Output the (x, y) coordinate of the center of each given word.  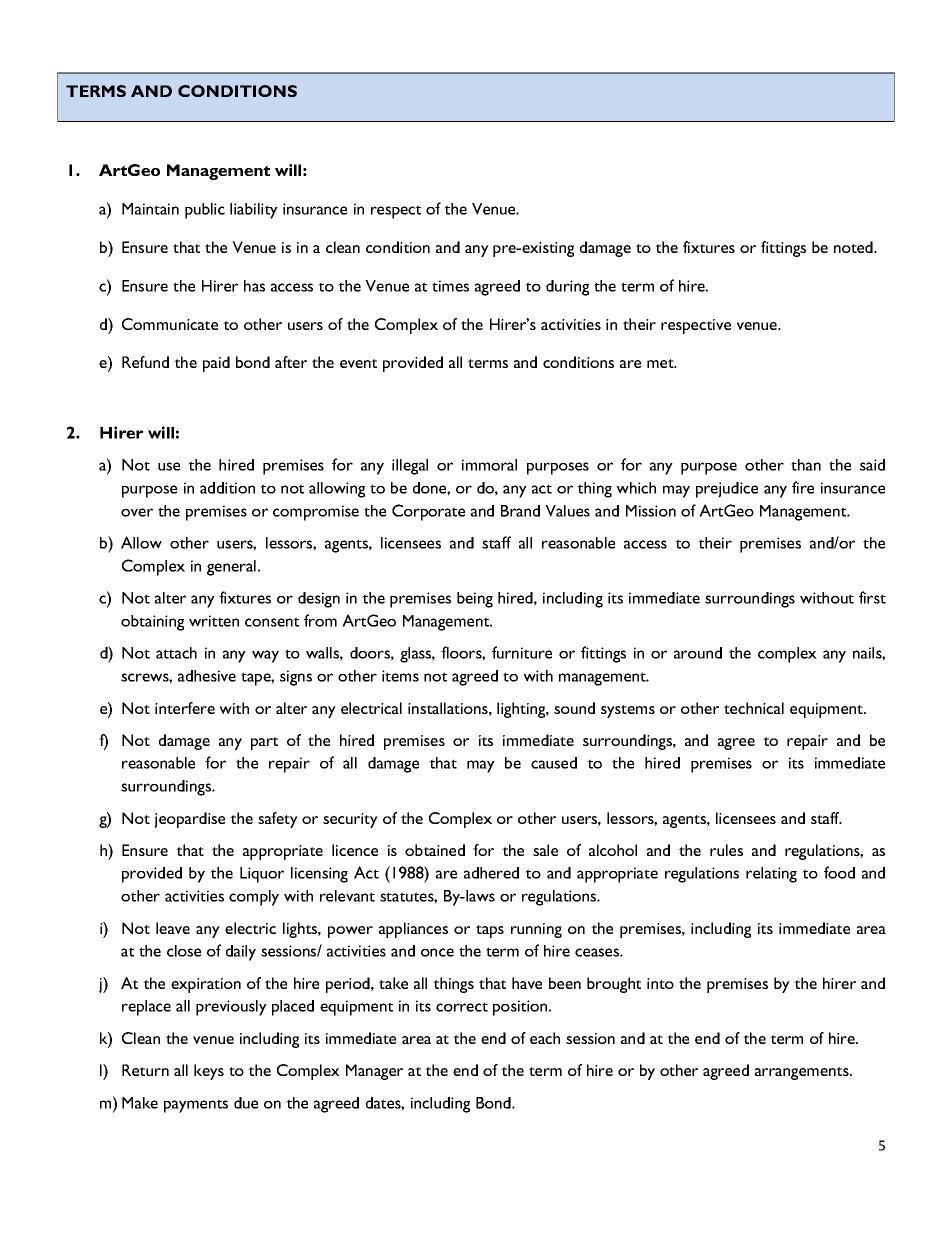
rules (726, 850)
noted (854, 247)
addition (227, 488)
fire (803, 487)
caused (554, 763)
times (450, 286)
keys (209, 1072)
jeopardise (189, 820)
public (205, 211)
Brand (520, 511)
